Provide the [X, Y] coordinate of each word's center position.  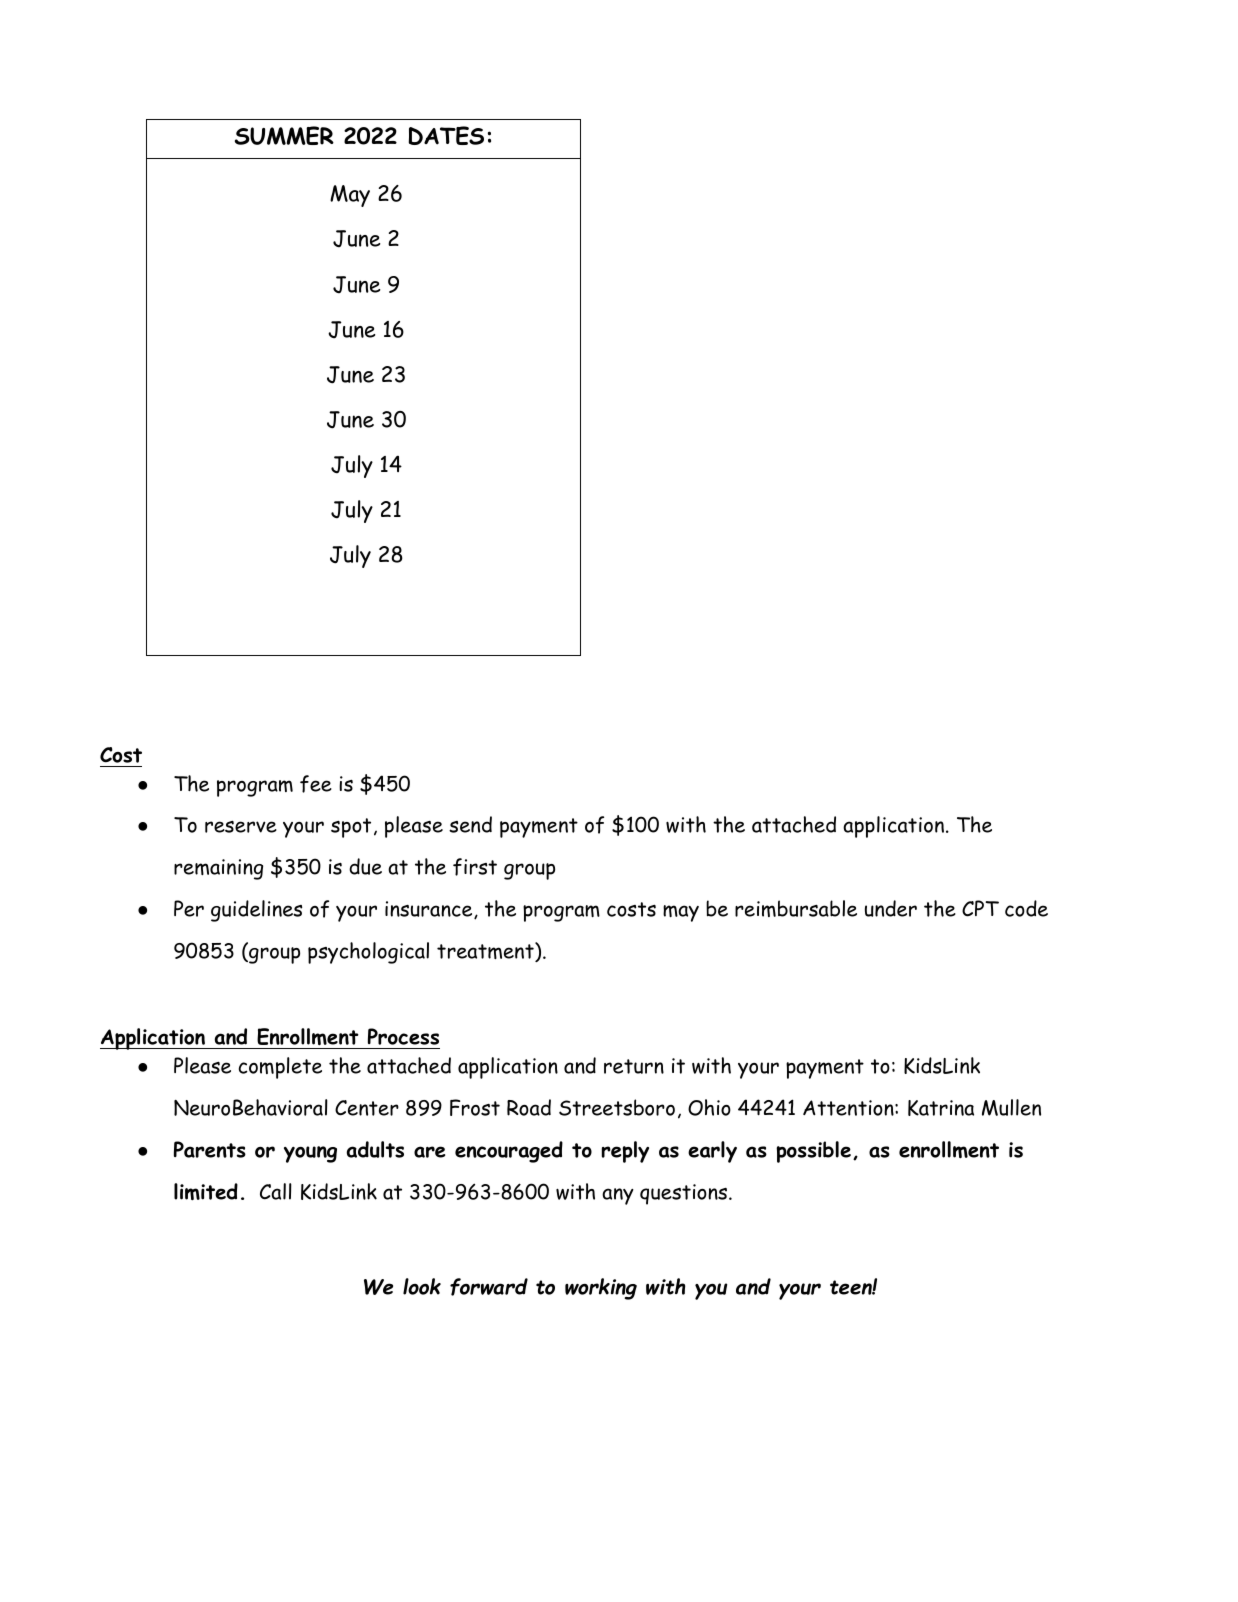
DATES [446, 135]
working [601, 1289]
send [470, 824]
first [475, 867]
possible [813, 1152]
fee [316, 784]
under [891, 908]
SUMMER [284, 135]
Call [276, 1191]
